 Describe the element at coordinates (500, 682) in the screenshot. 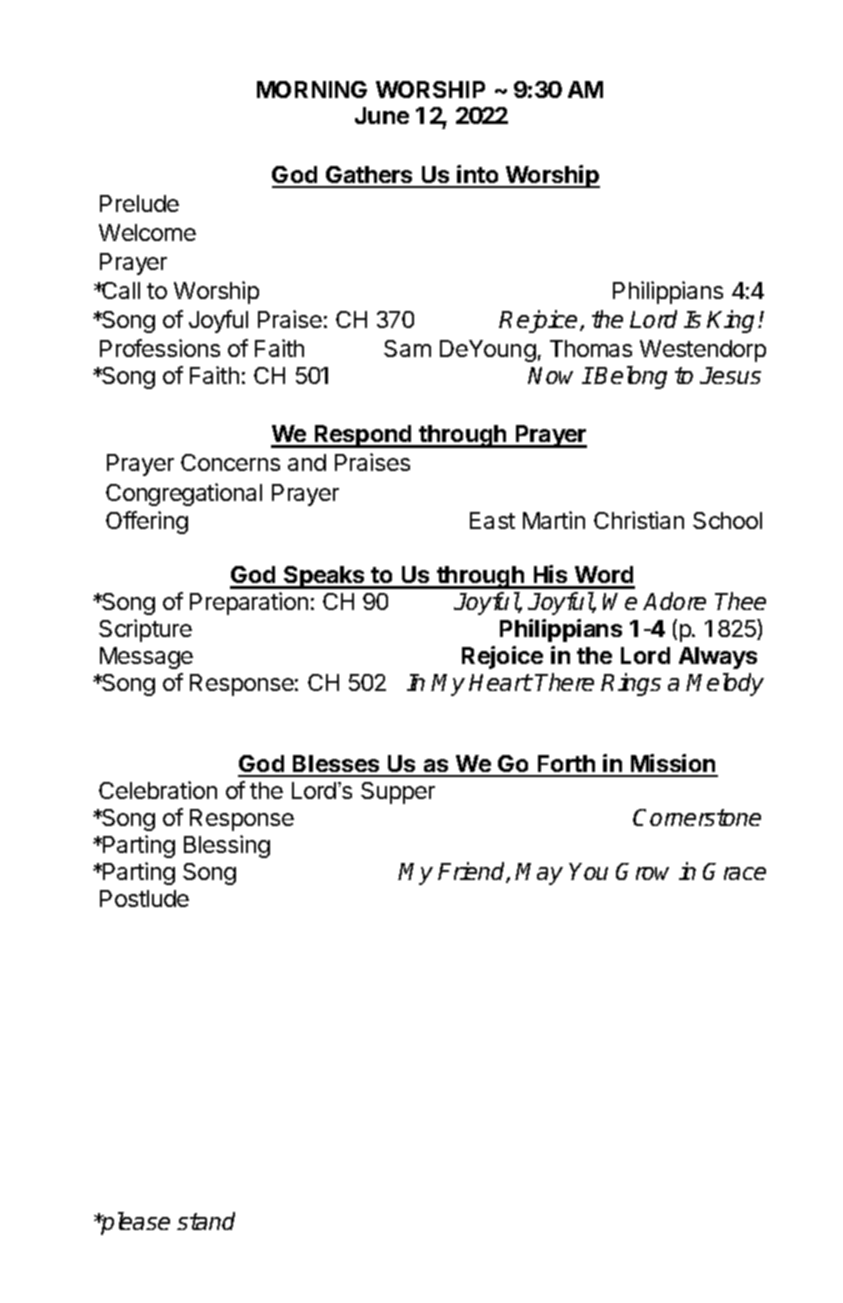

I see `Heart` at that location.
